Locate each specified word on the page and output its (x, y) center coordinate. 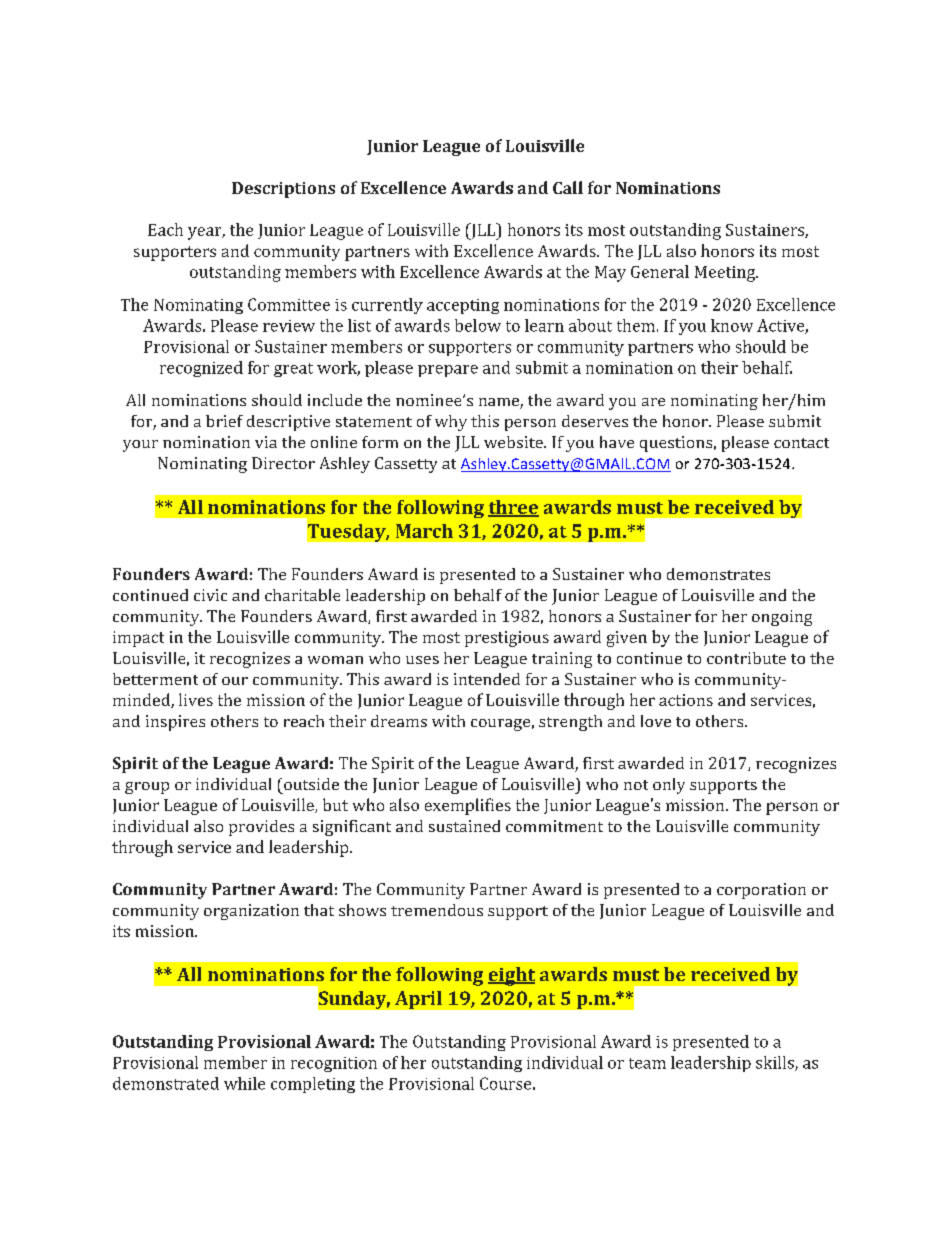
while (244, 1083)
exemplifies (468, 806)
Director (283, 463)
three (513, 508)
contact (801, 443)
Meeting (726, 274)
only (669, 786)
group (147, 788)
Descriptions (283, 190)
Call (568, 187)
